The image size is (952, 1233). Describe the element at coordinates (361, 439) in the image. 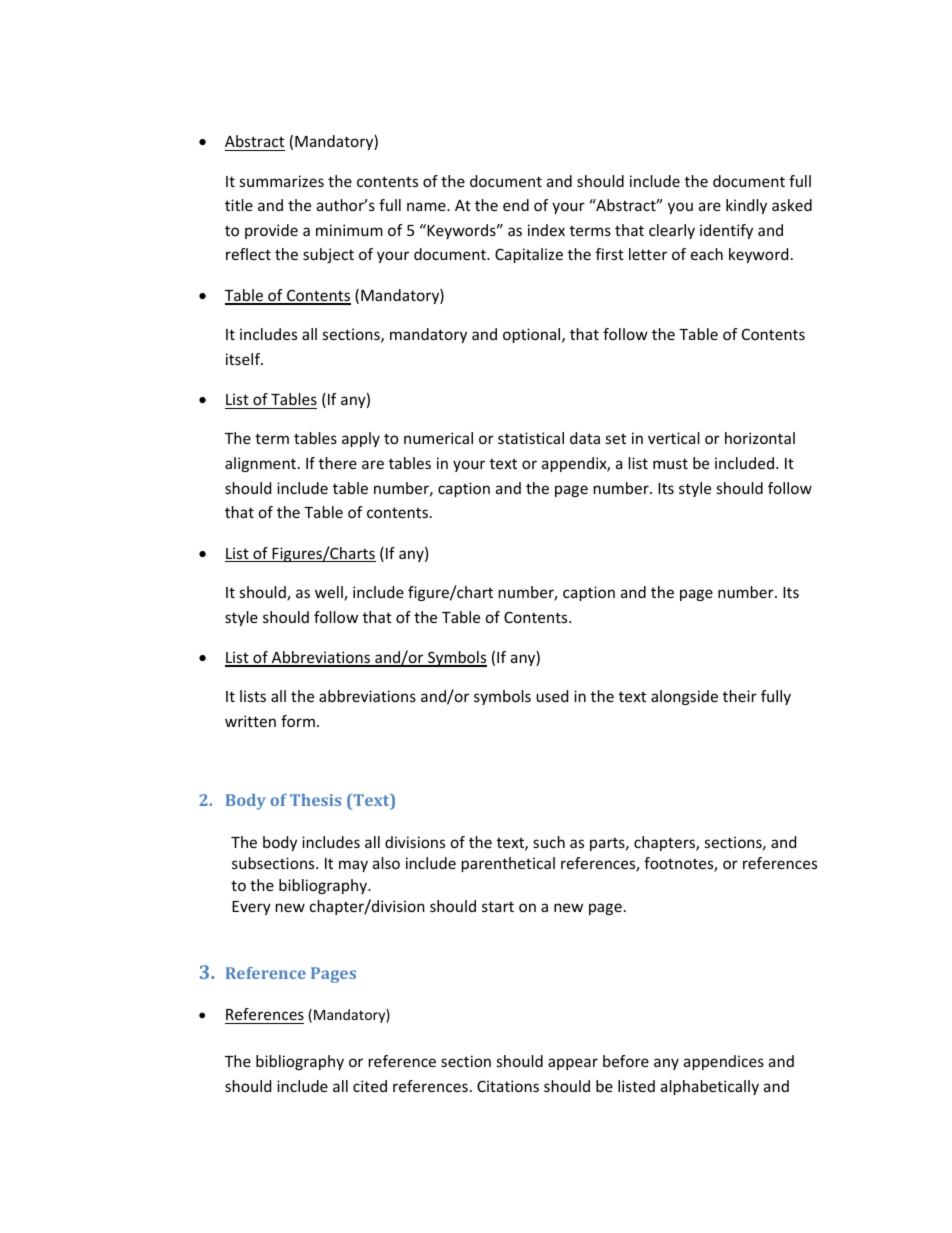

I see `apply` at that location.
